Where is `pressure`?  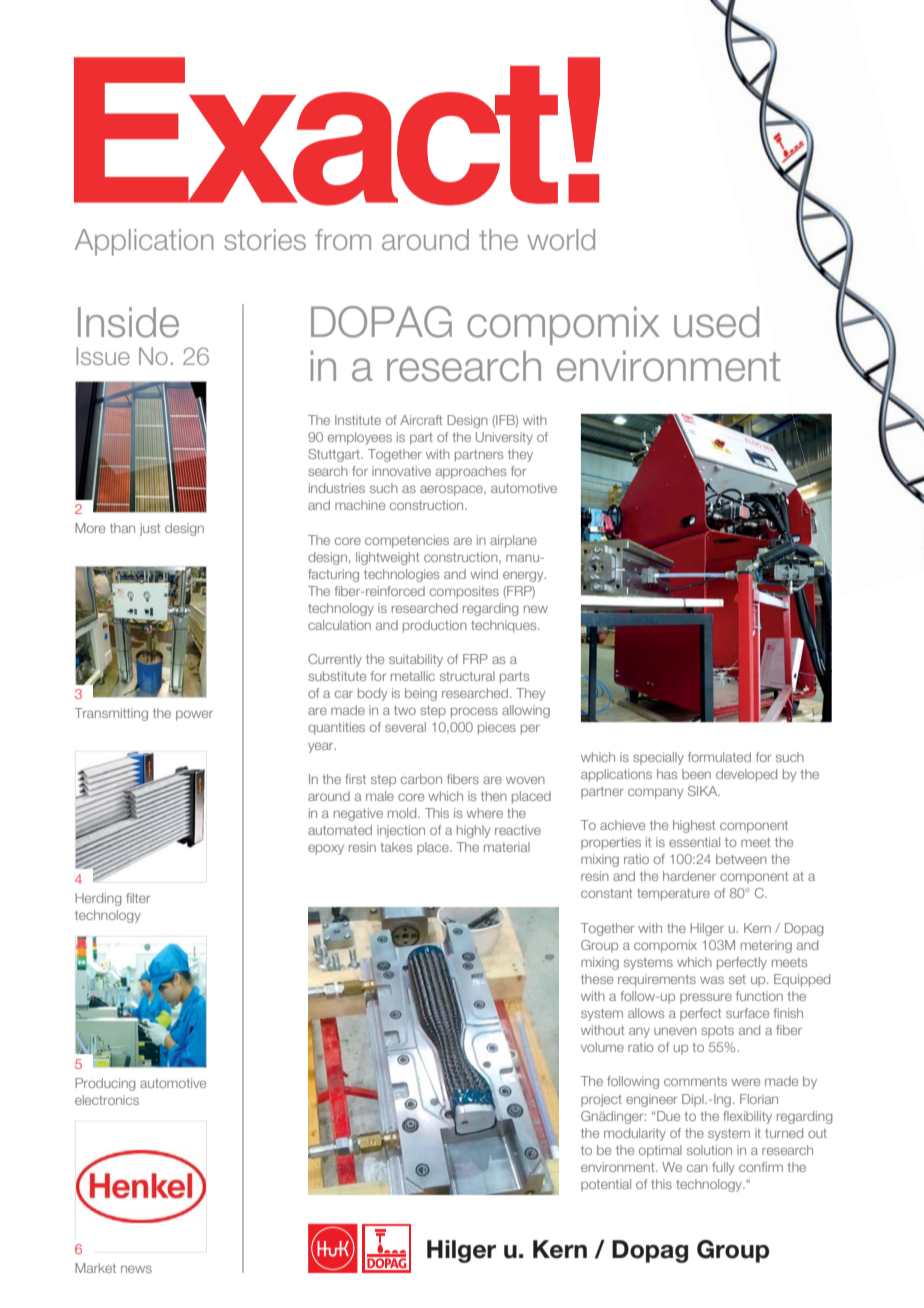 pressure is located at coordinates (706, 998).
